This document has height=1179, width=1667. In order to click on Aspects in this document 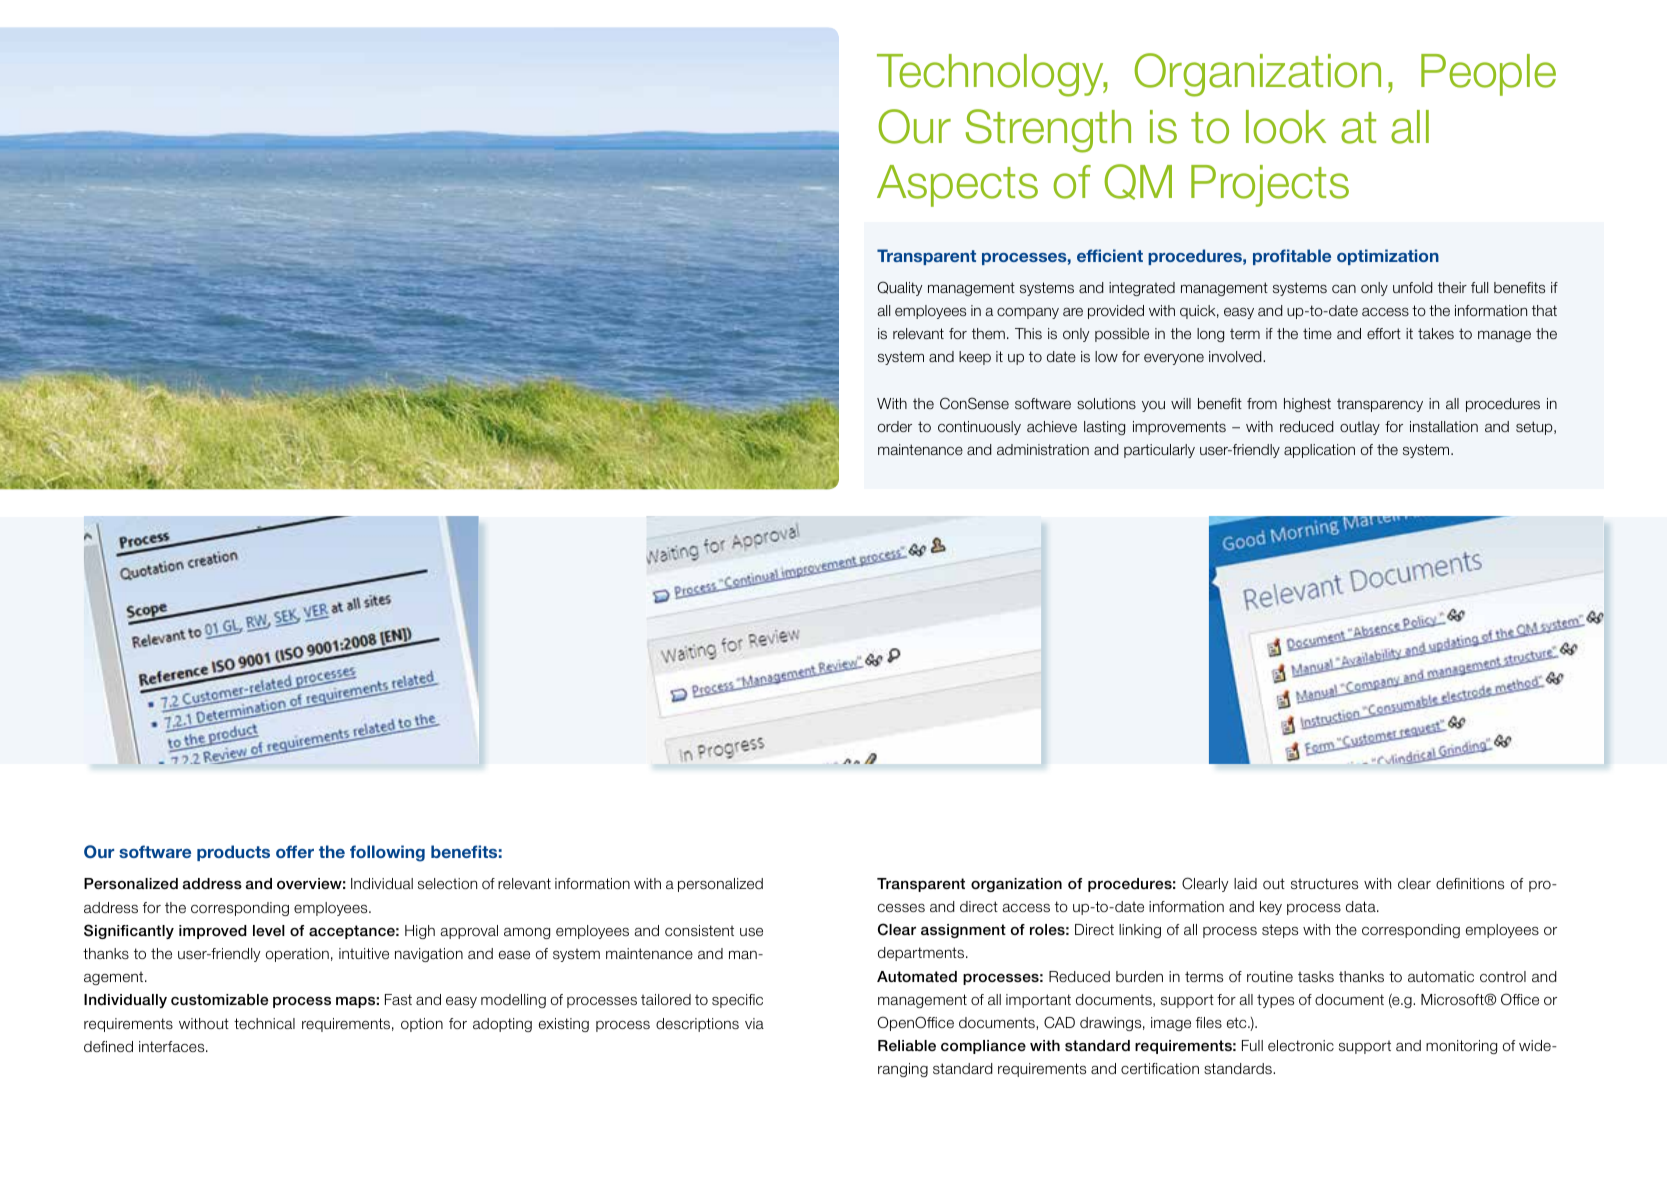, I will do `click(957, 186)`.
